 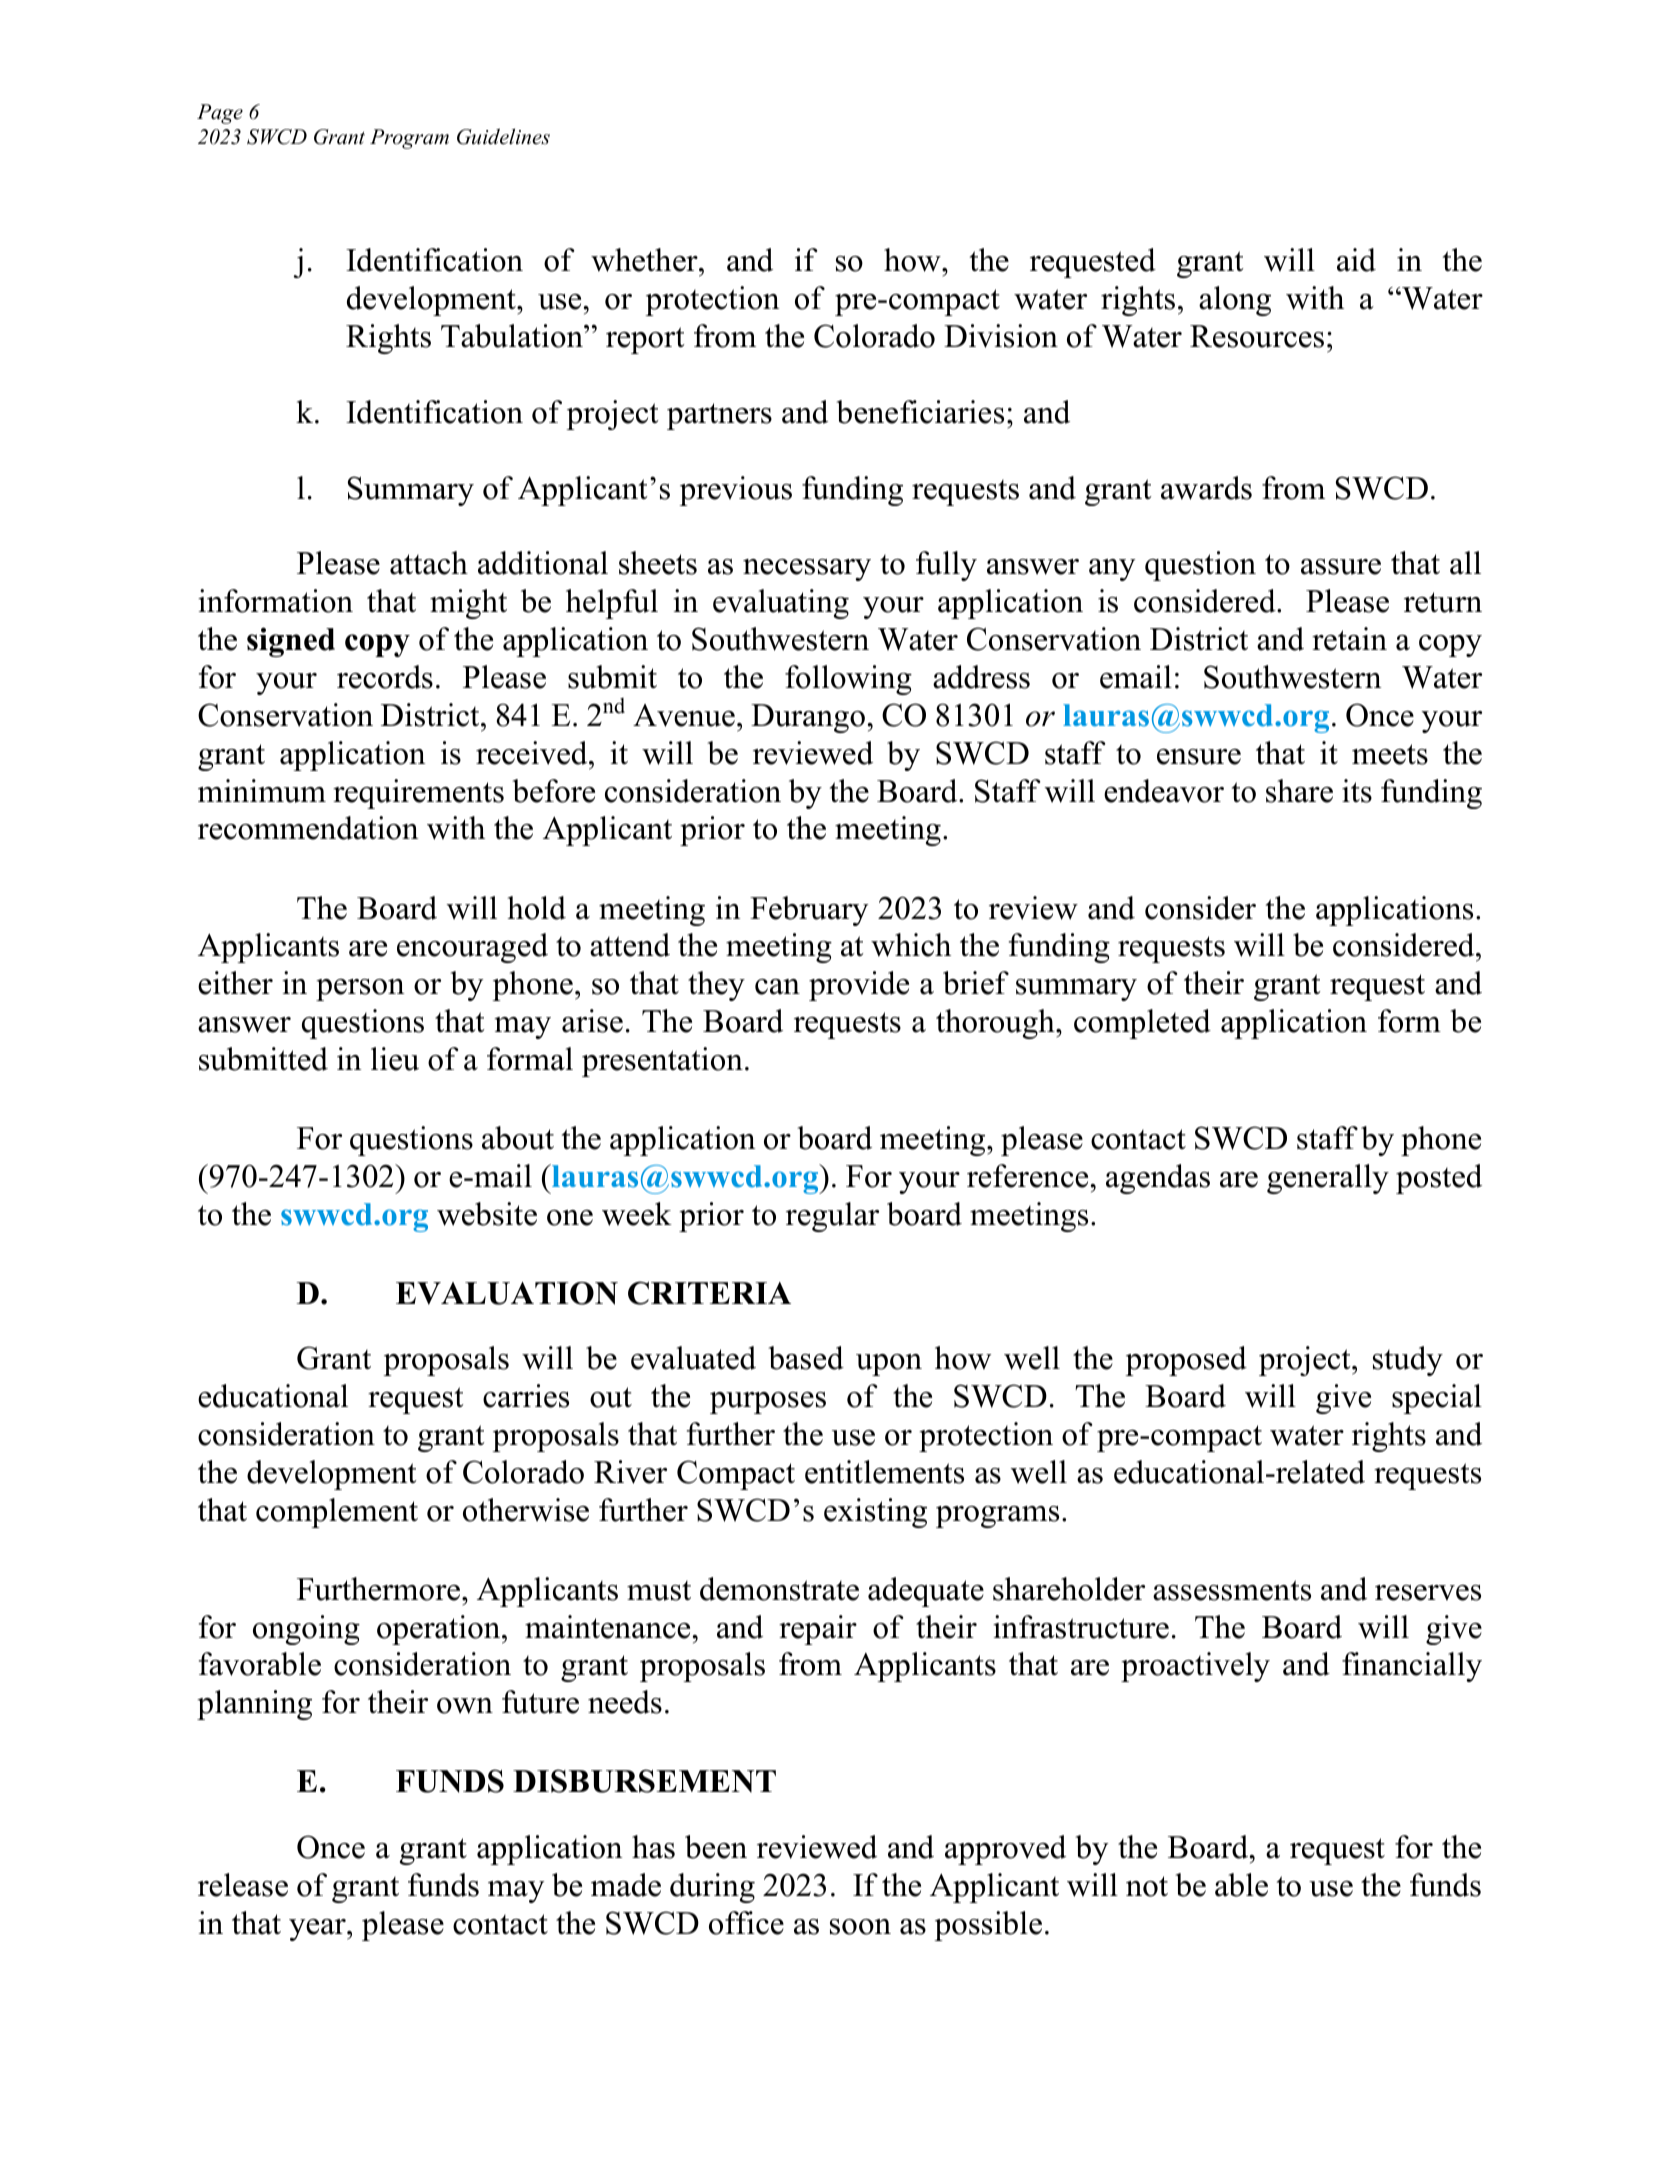 I want to click on soon, so click(x=860, y=1927).
